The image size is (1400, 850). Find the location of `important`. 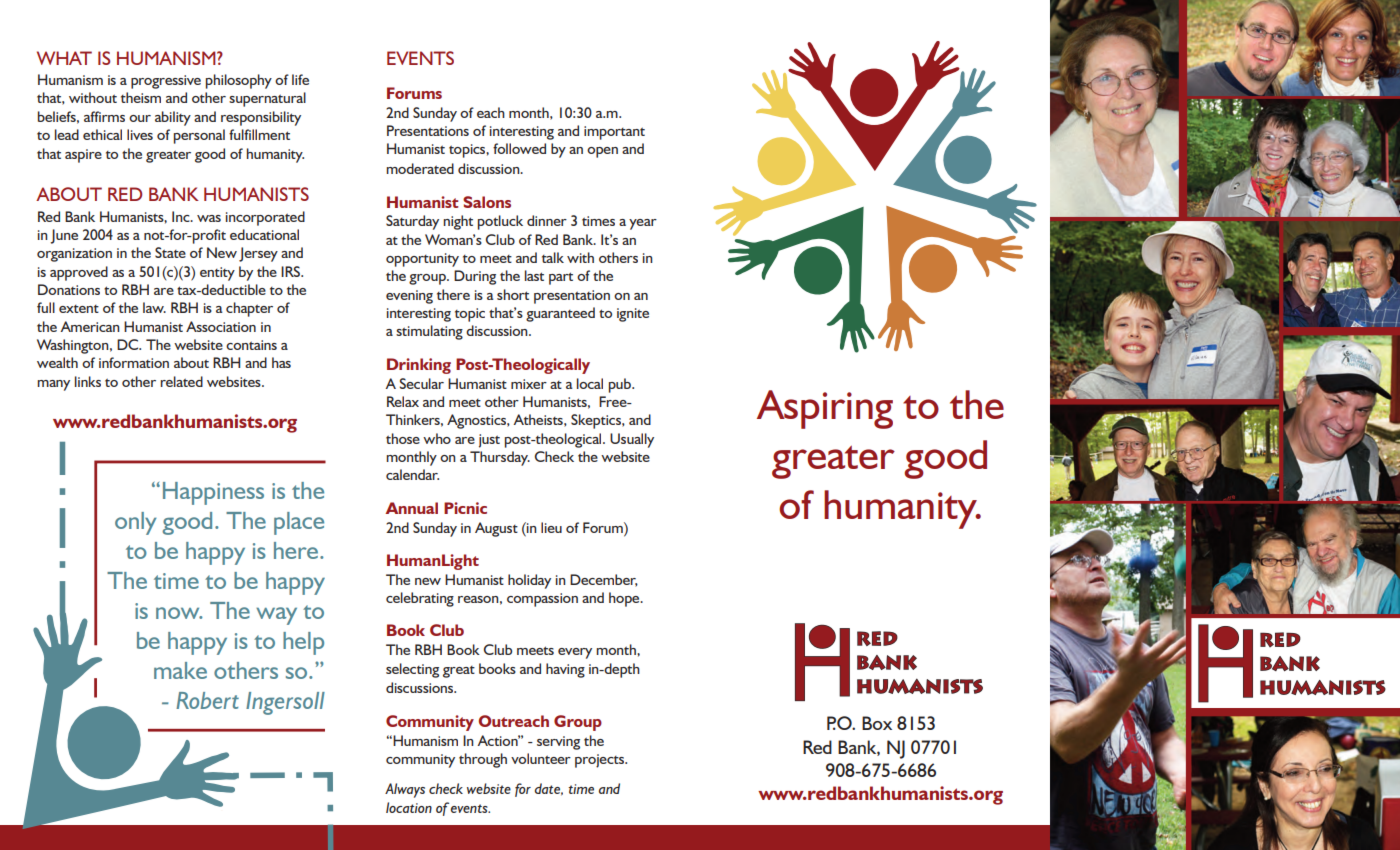

important is located at coordinates (614, 133).
